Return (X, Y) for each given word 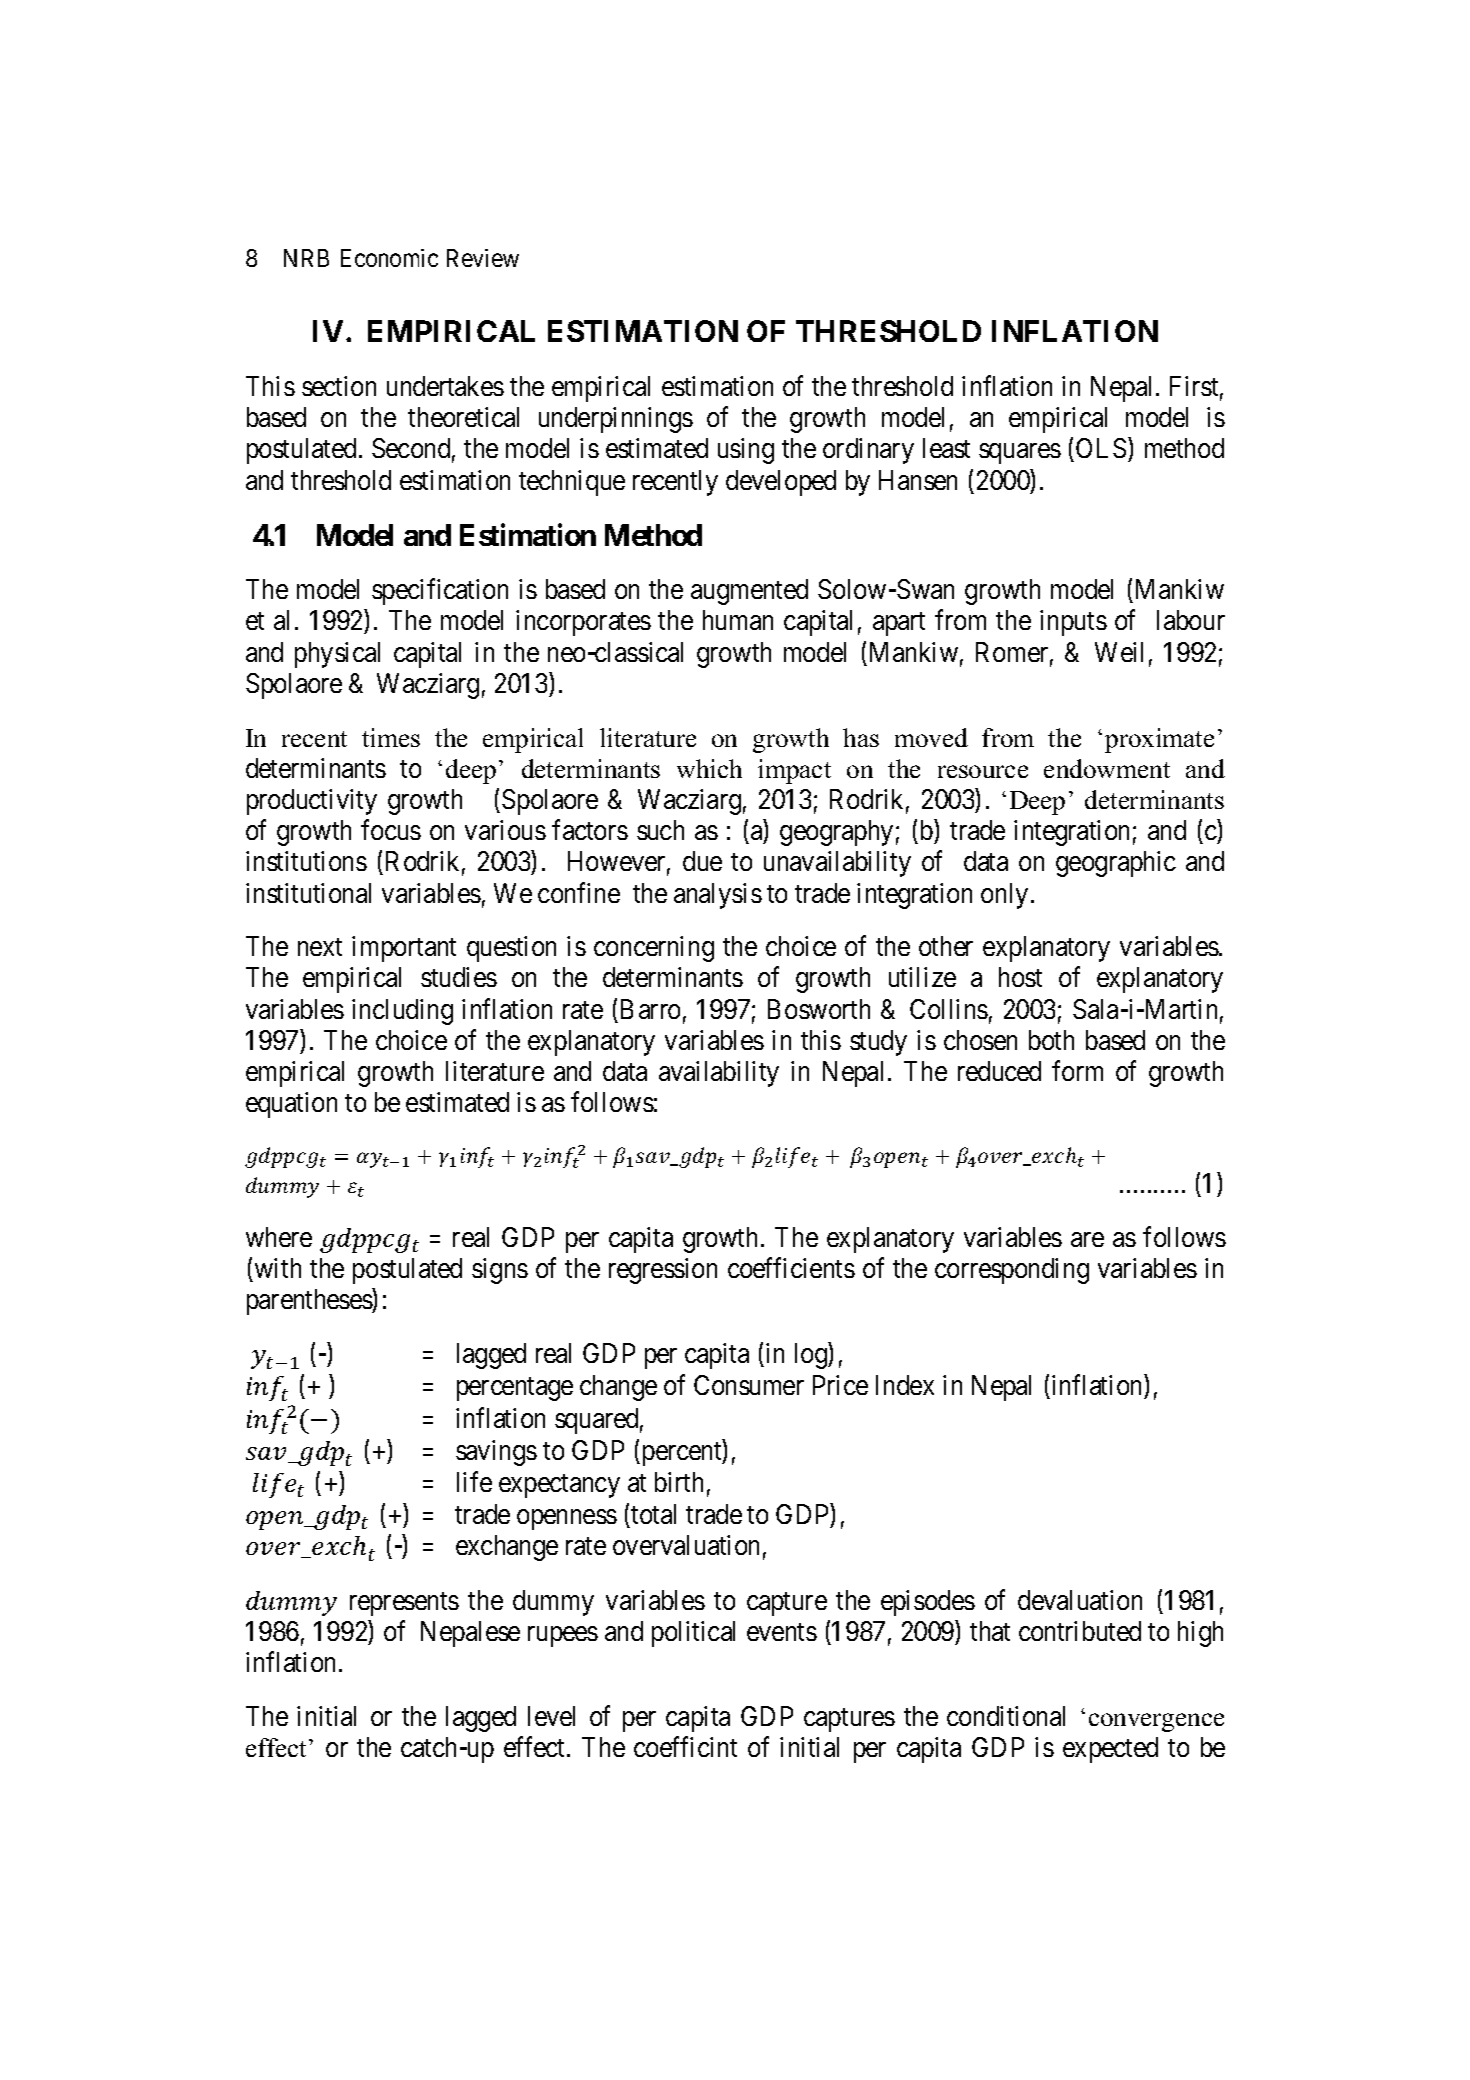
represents (404, 1604)
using (746, 451)
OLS (1101, 448)
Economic (389, 258)
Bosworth (819, 1009)
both (1051, 1040)
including (402, 1012)
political (693, 1634)
